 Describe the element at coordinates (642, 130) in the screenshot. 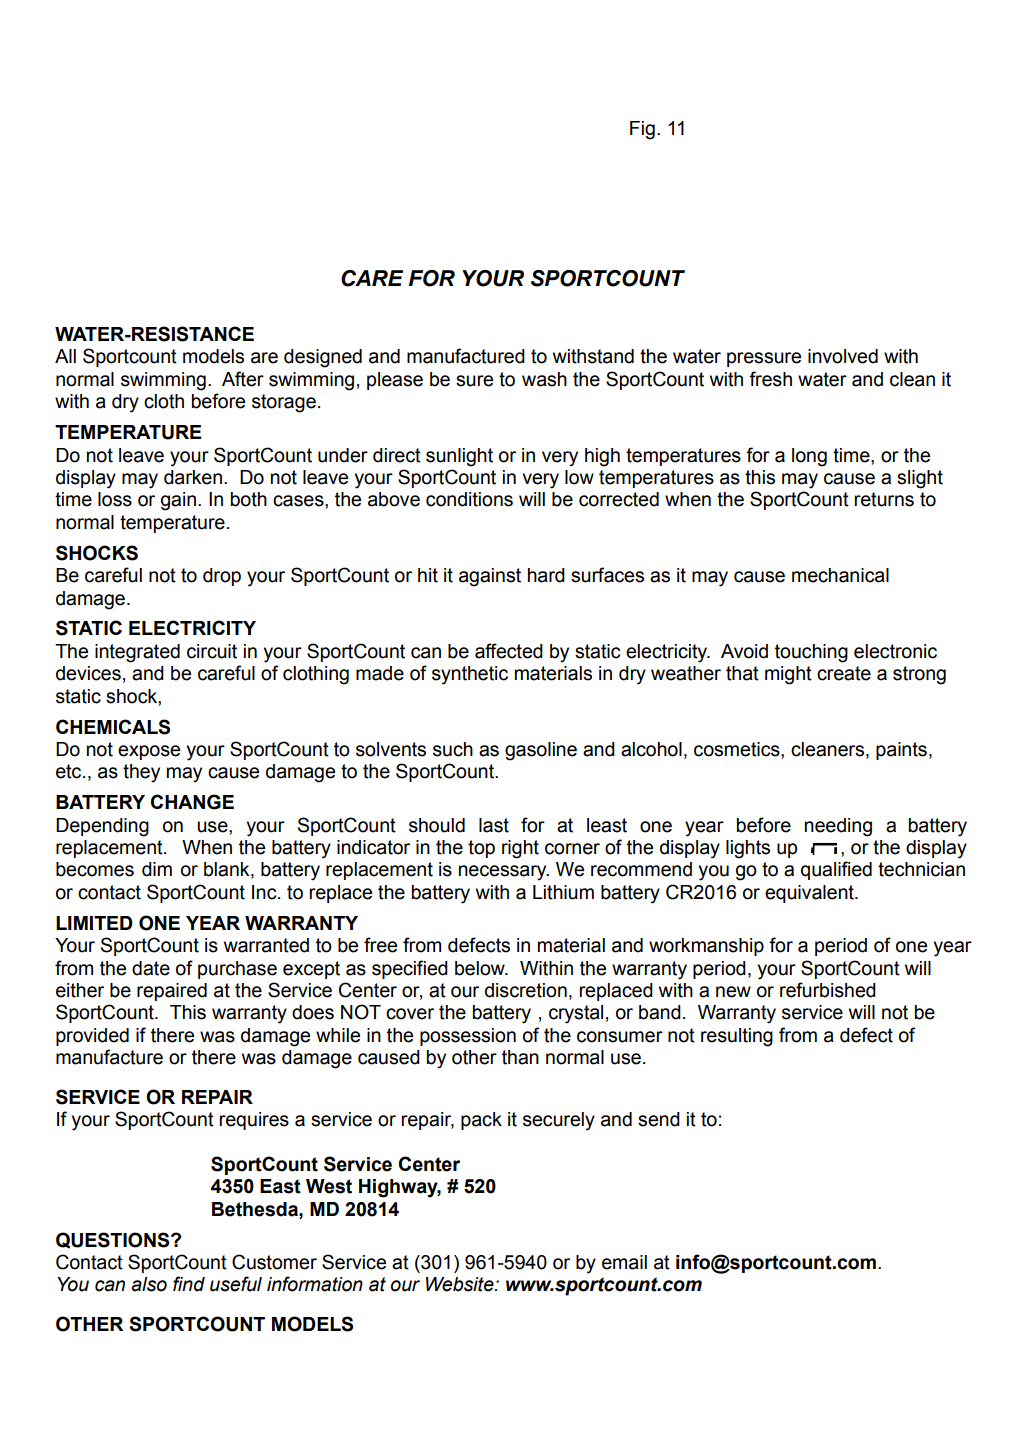

I see `Fig` at that location.
